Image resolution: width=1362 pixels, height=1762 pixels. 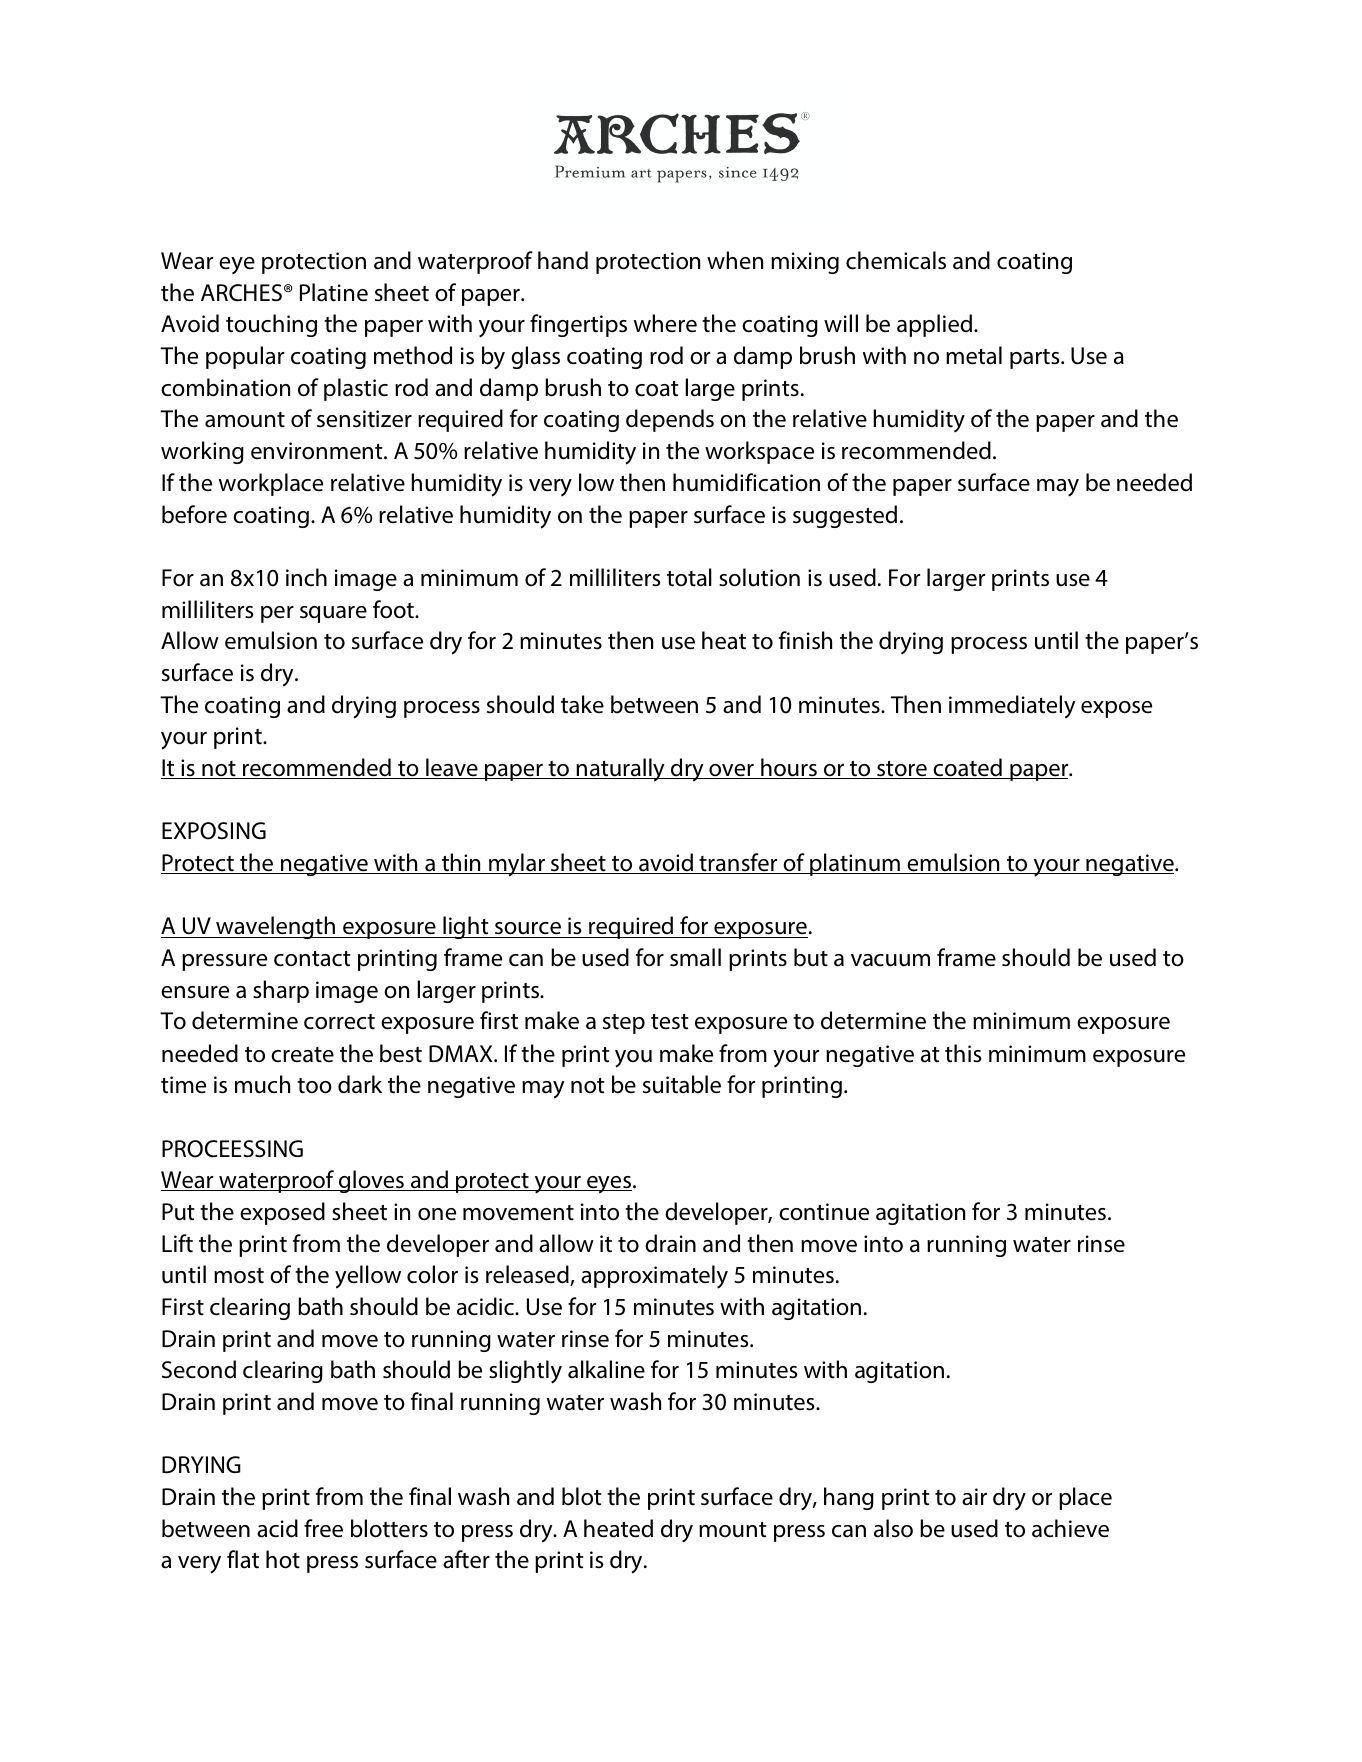 What do you see at coordinates (890, 960) in the image?
I see `vacuum` at bounding box center [890, 960].
